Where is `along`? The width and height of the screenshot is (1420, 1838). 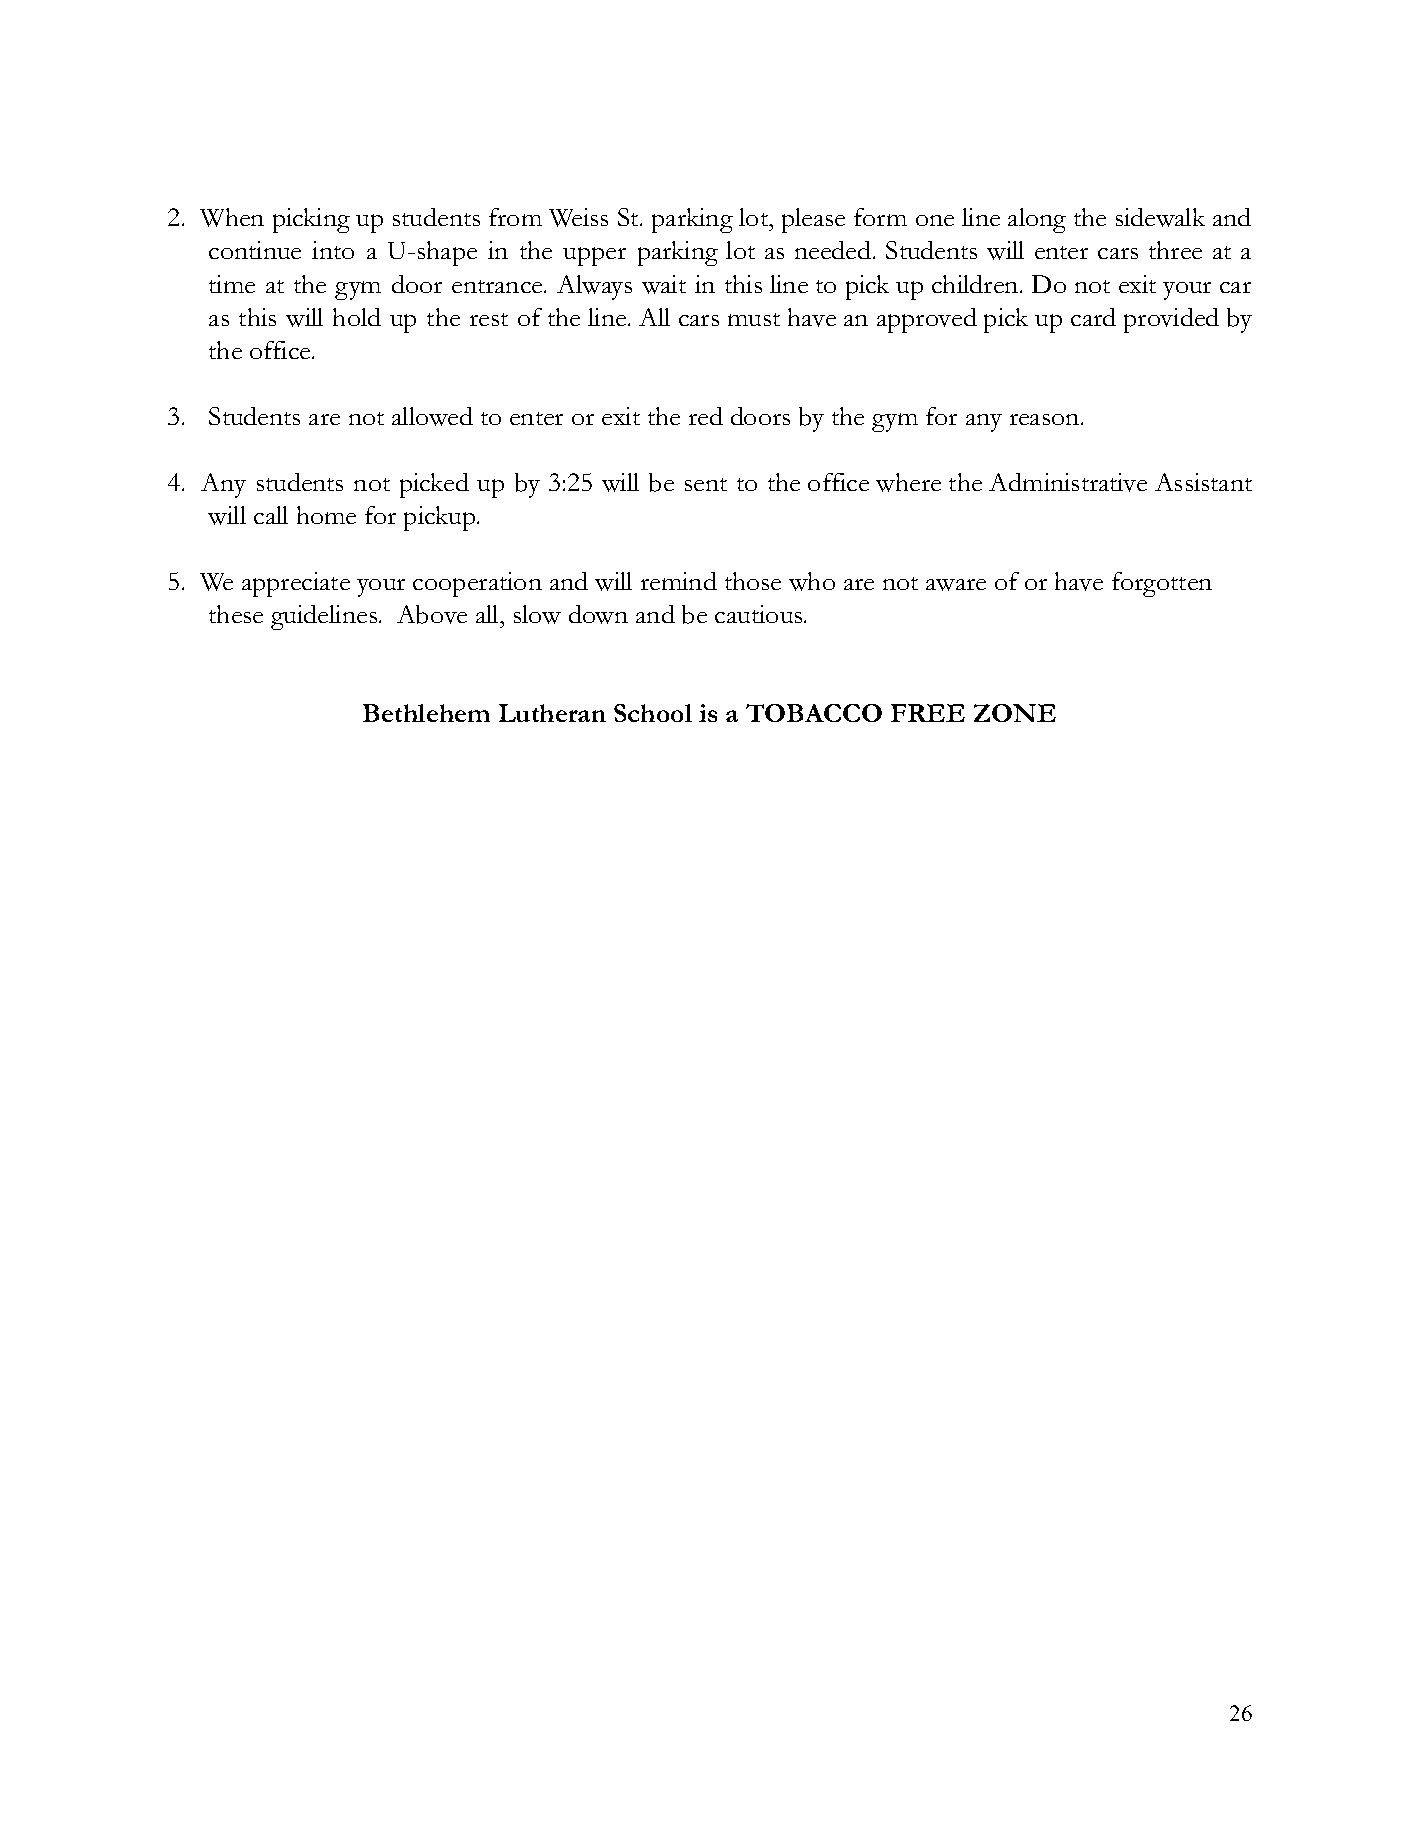
along is located at coordinates (1037, 220).
